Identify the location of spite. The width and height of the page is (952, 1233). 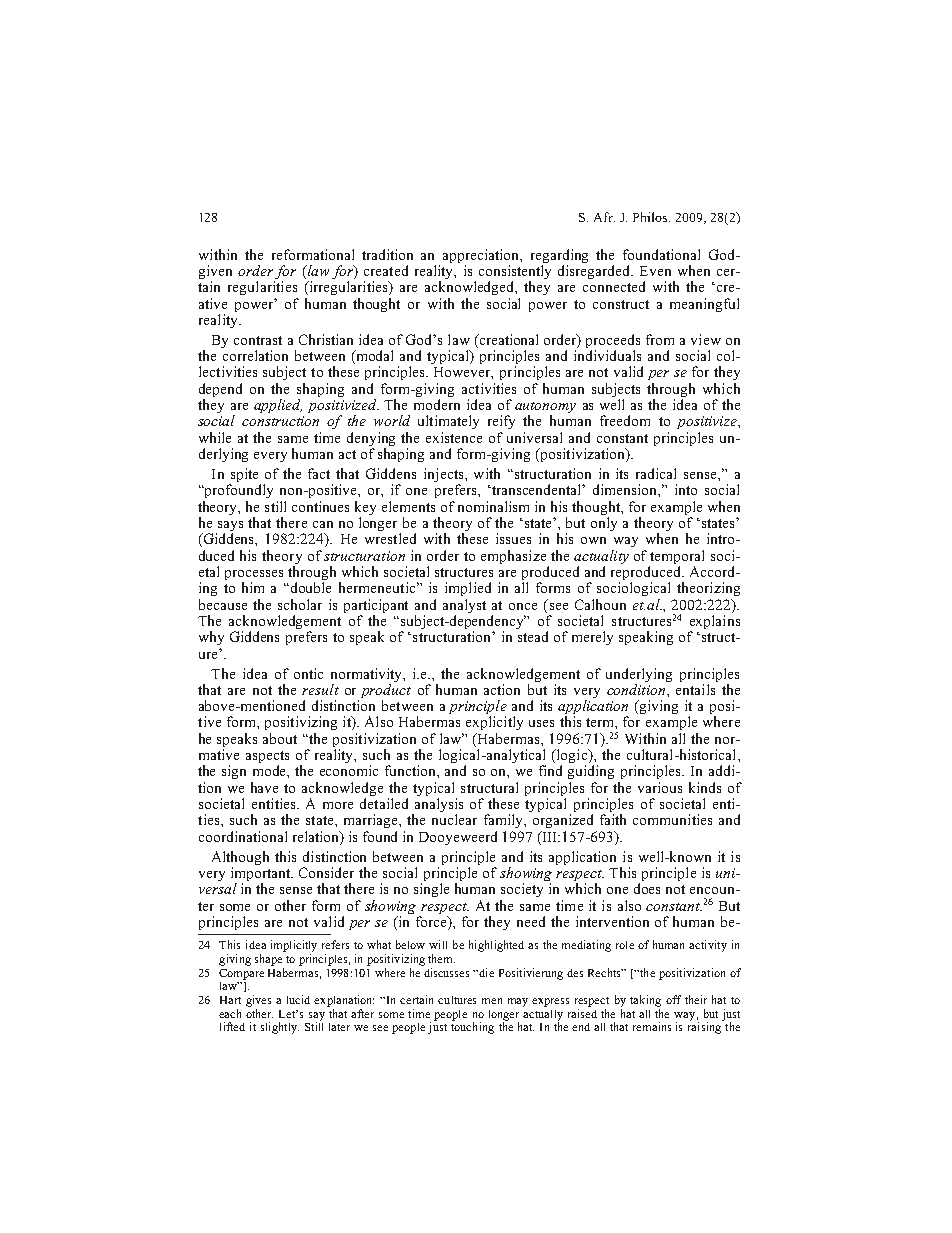
(245, 476).
